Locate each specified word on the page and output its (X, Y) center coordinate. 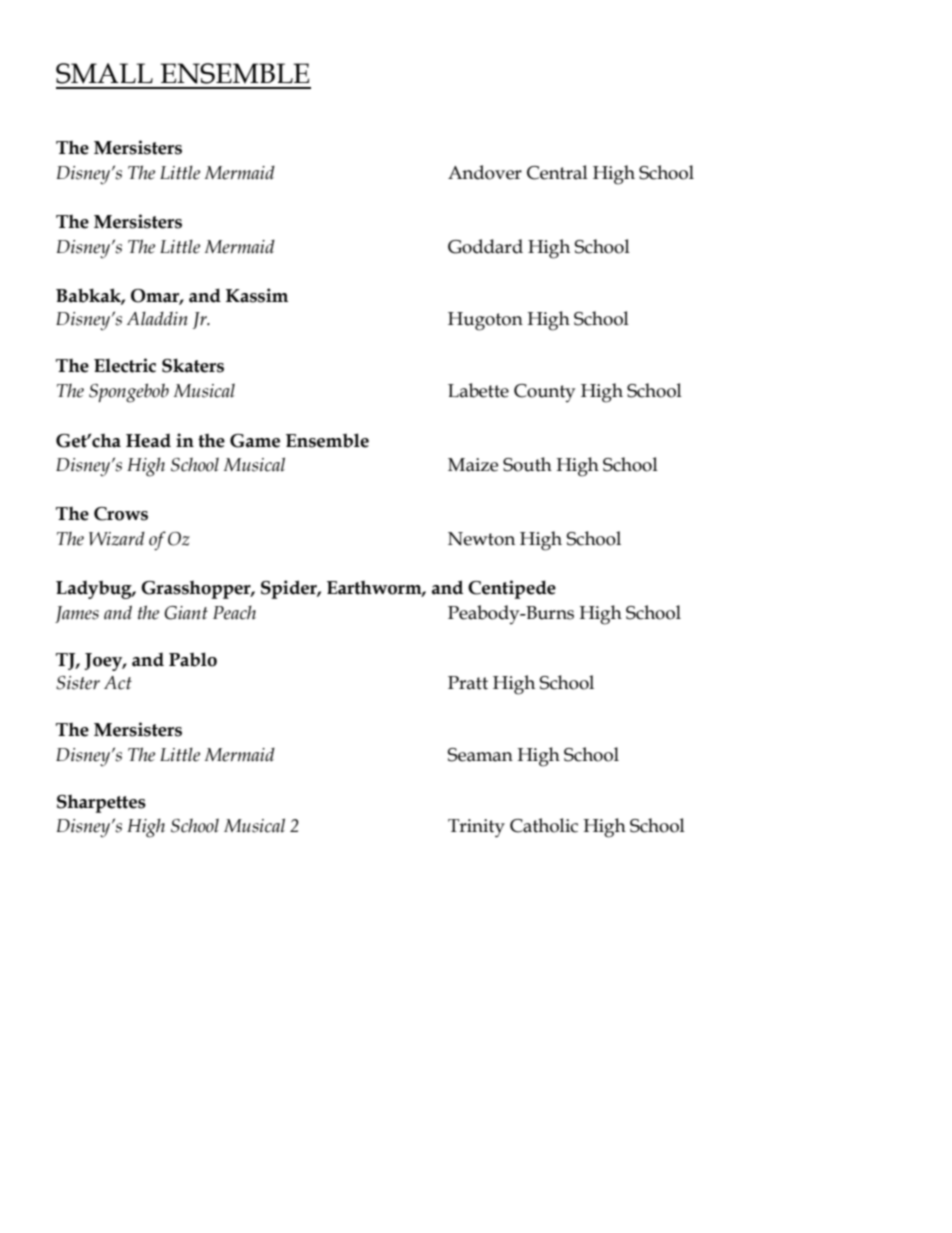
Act (118, 683)
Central (557, 172)
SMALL (104, 73)
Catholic (544, 825)
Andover (485, 172)
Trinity (476, 828)
